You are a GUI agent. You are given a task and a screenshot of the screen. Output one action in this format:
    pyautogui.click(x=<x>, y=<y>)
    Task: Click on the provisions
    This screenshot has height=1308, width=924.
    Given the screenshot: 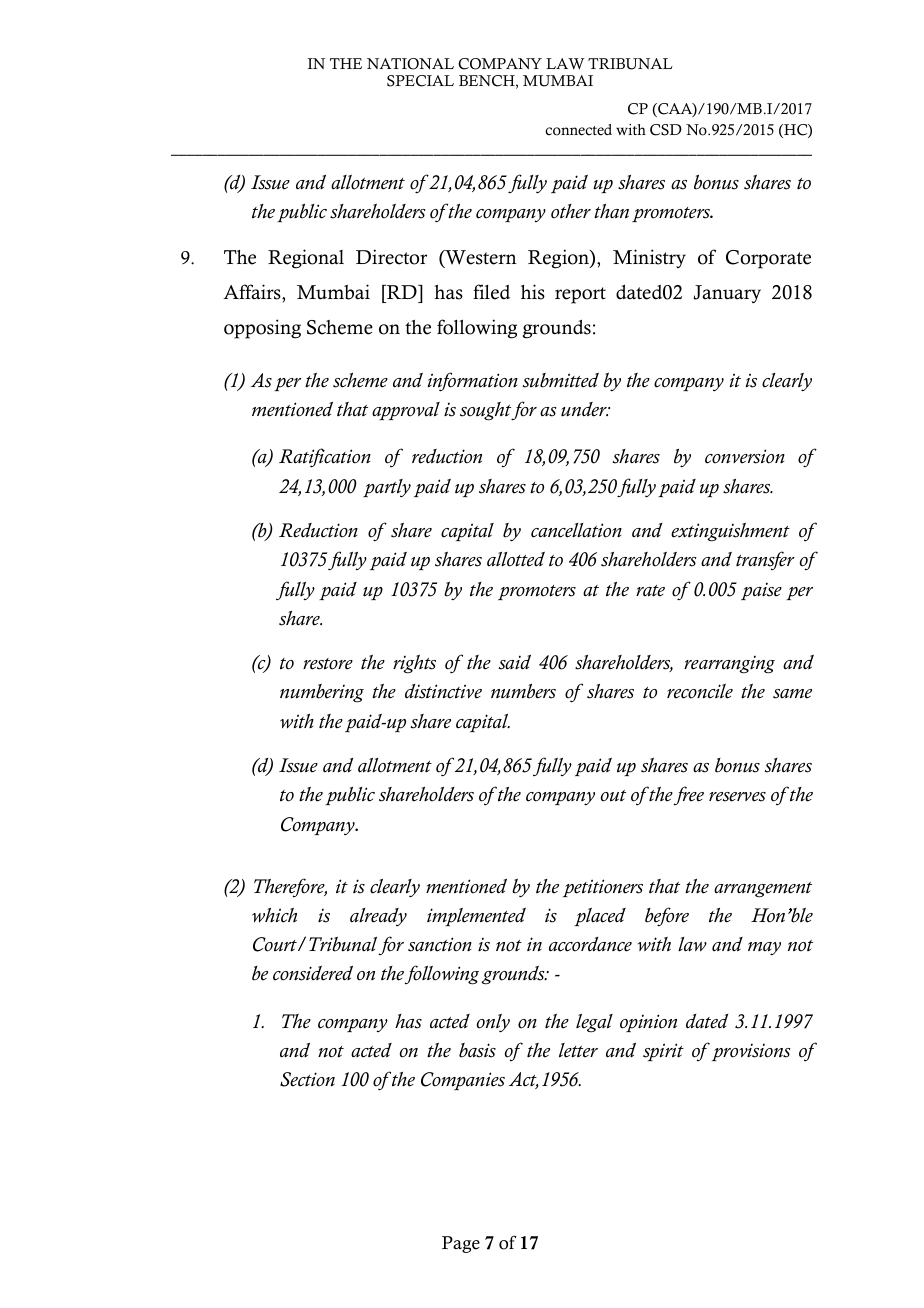 What is the action you would take?
    pyautogui.click(x=750, y=1052)
